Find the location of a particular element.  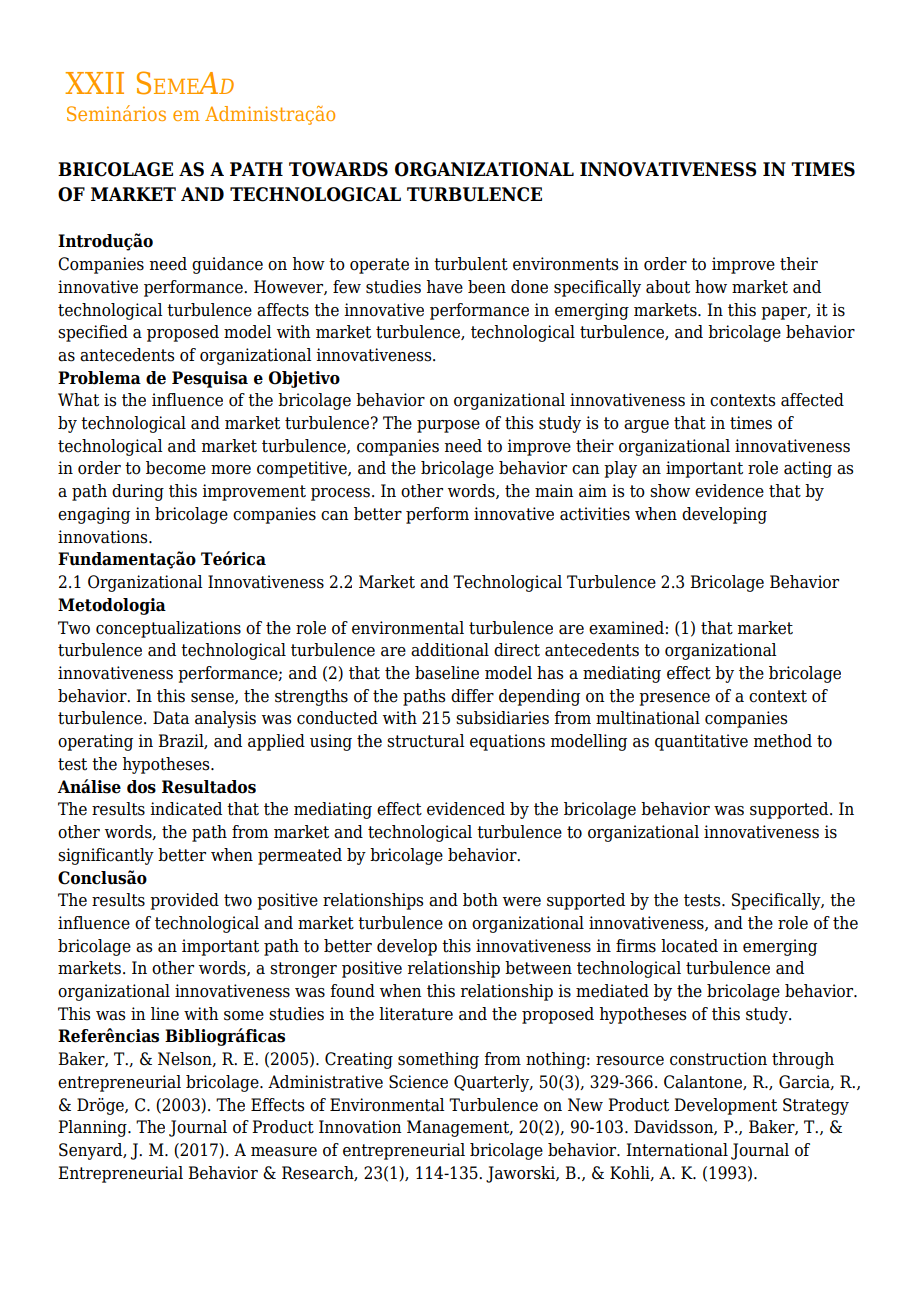

purpose is located at coordinates (448, 426).
